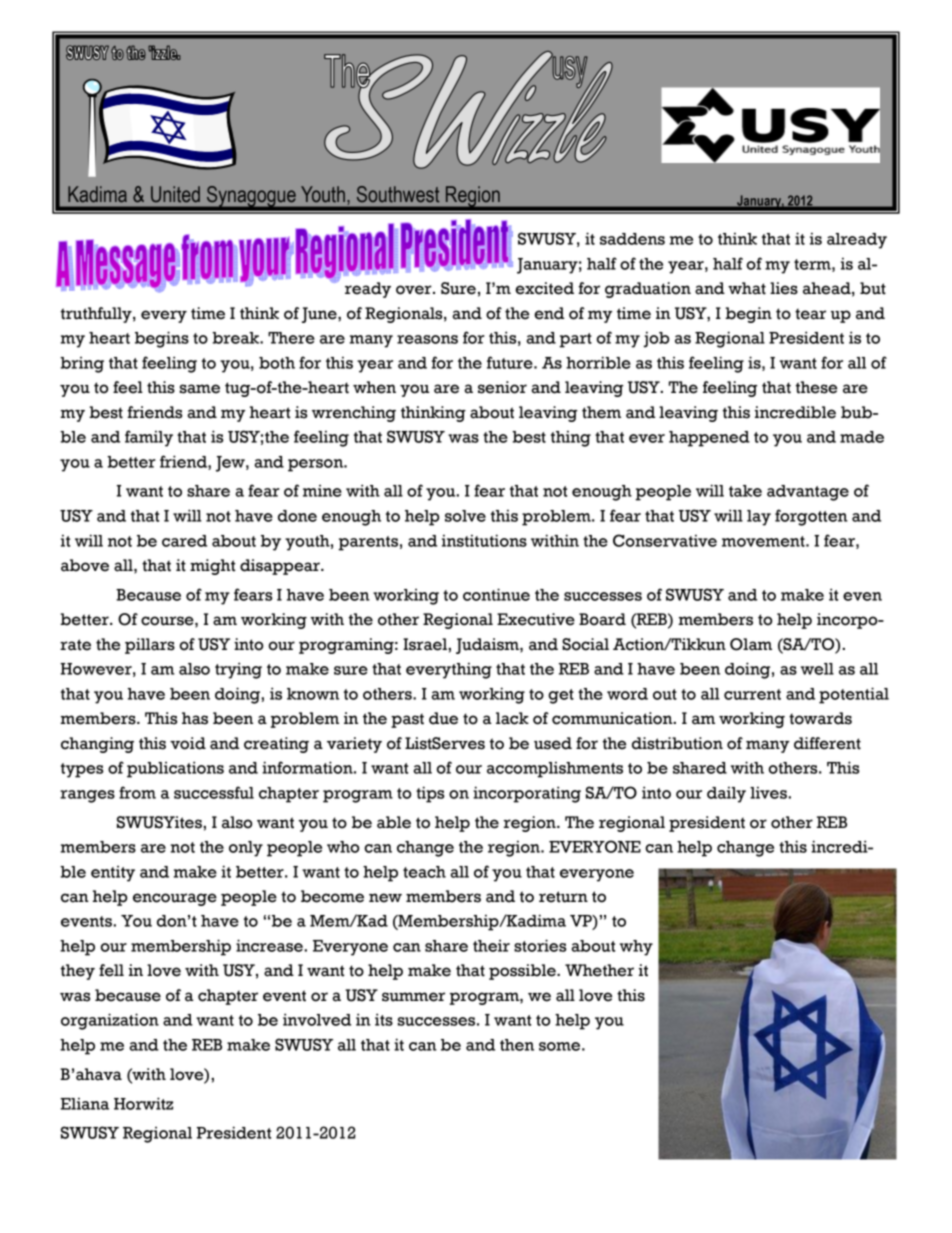 This screenshot has width=952, height=1233. I want to click on lay, so click(759, 518).
